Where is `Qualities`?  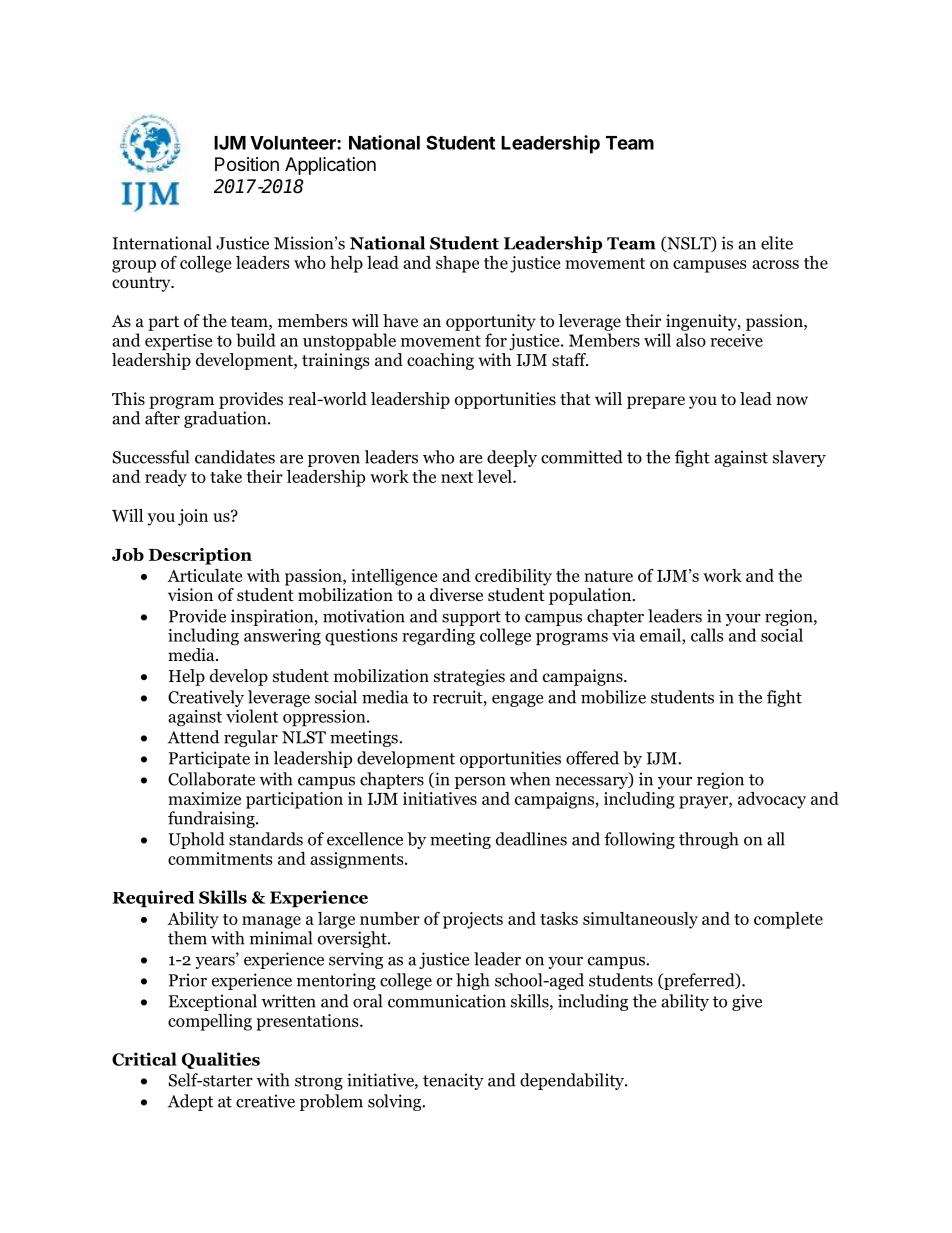
Qualities is located at coordinates (221, 1060).
